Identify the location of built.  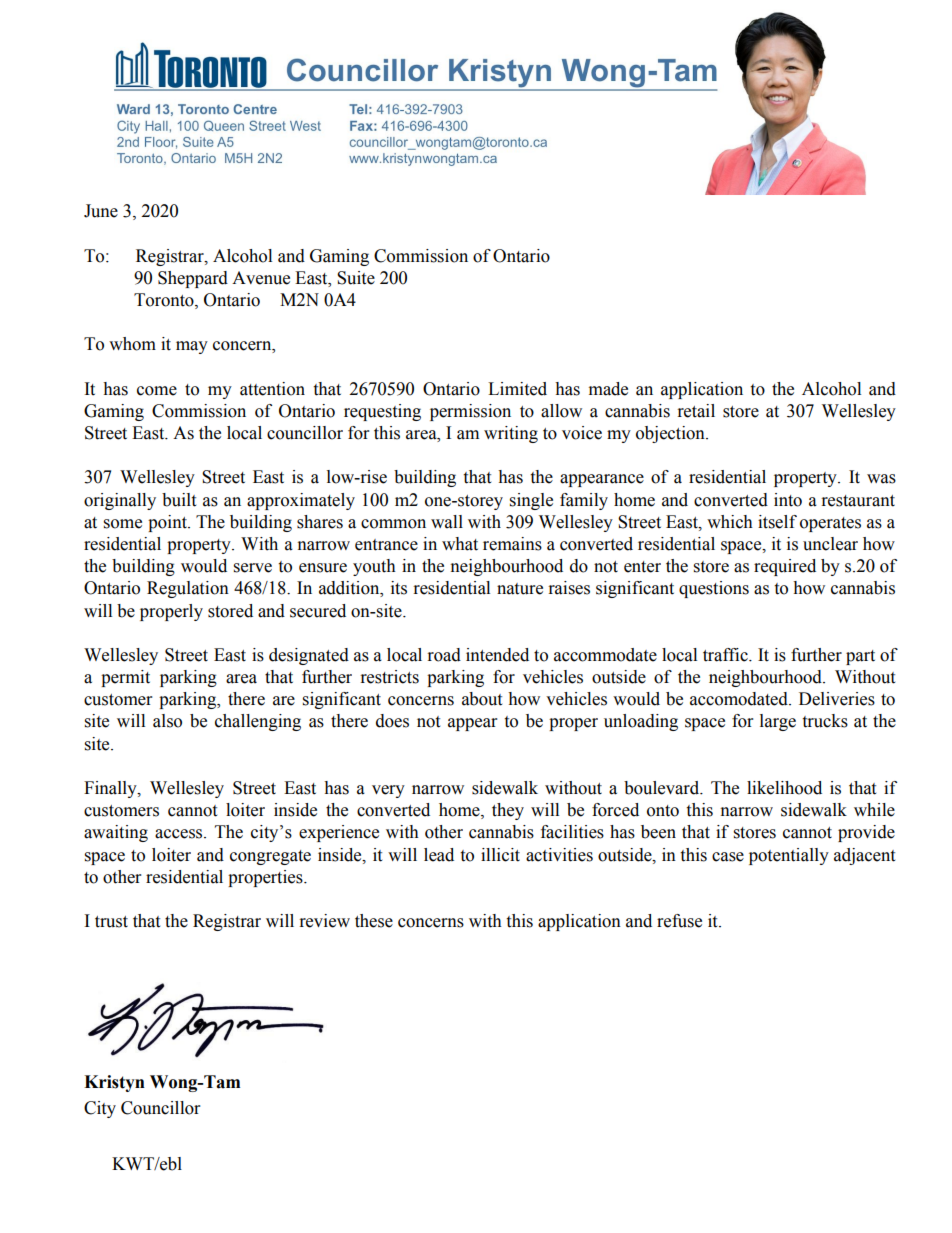
(179, 500).
